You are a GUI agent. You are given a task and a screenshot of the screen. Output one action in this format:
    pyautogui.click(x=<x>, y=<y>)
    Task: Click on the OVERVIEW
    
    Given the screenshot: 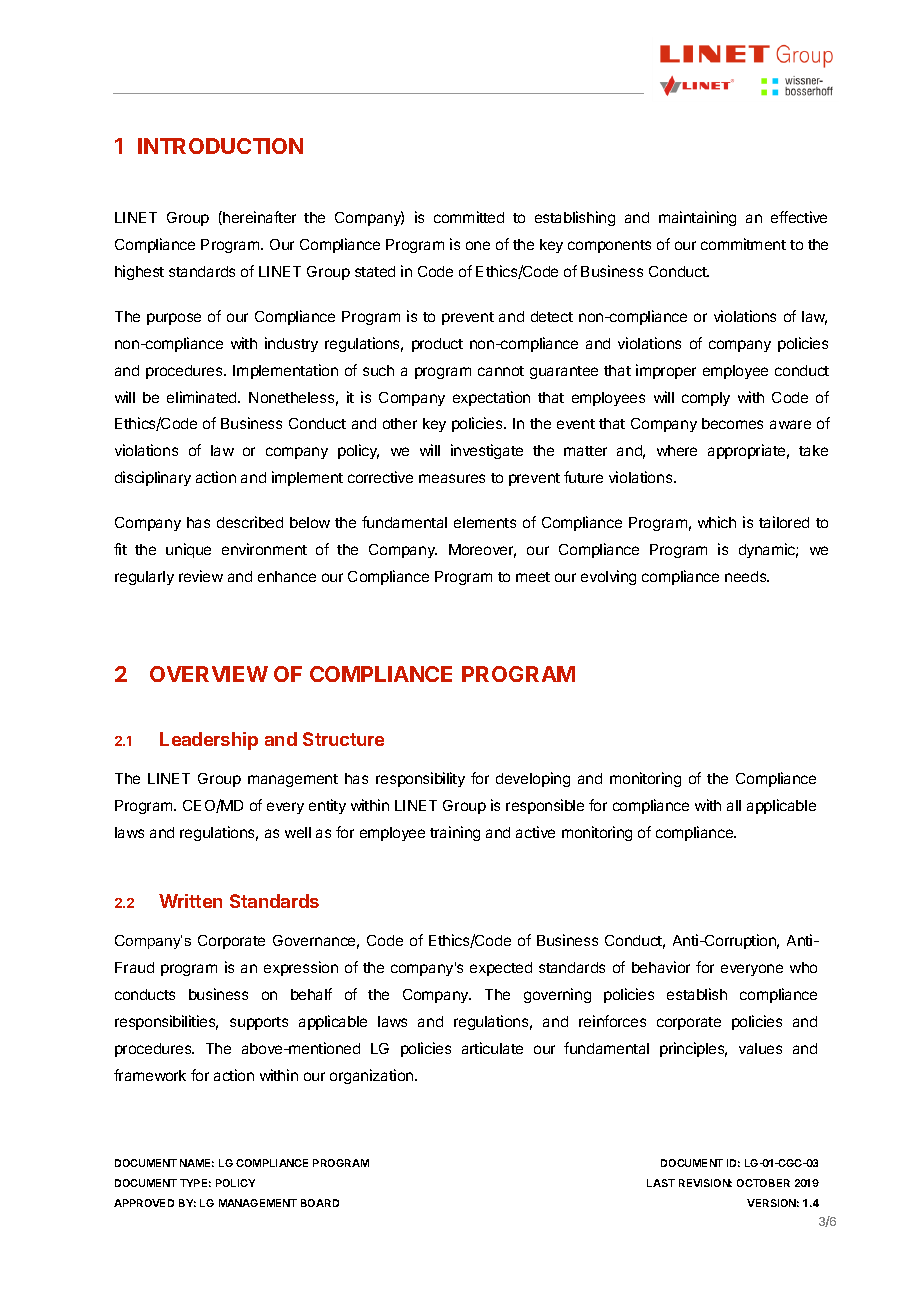 What is the action you would take?
    pyautogui.click(x=209, y=674)
